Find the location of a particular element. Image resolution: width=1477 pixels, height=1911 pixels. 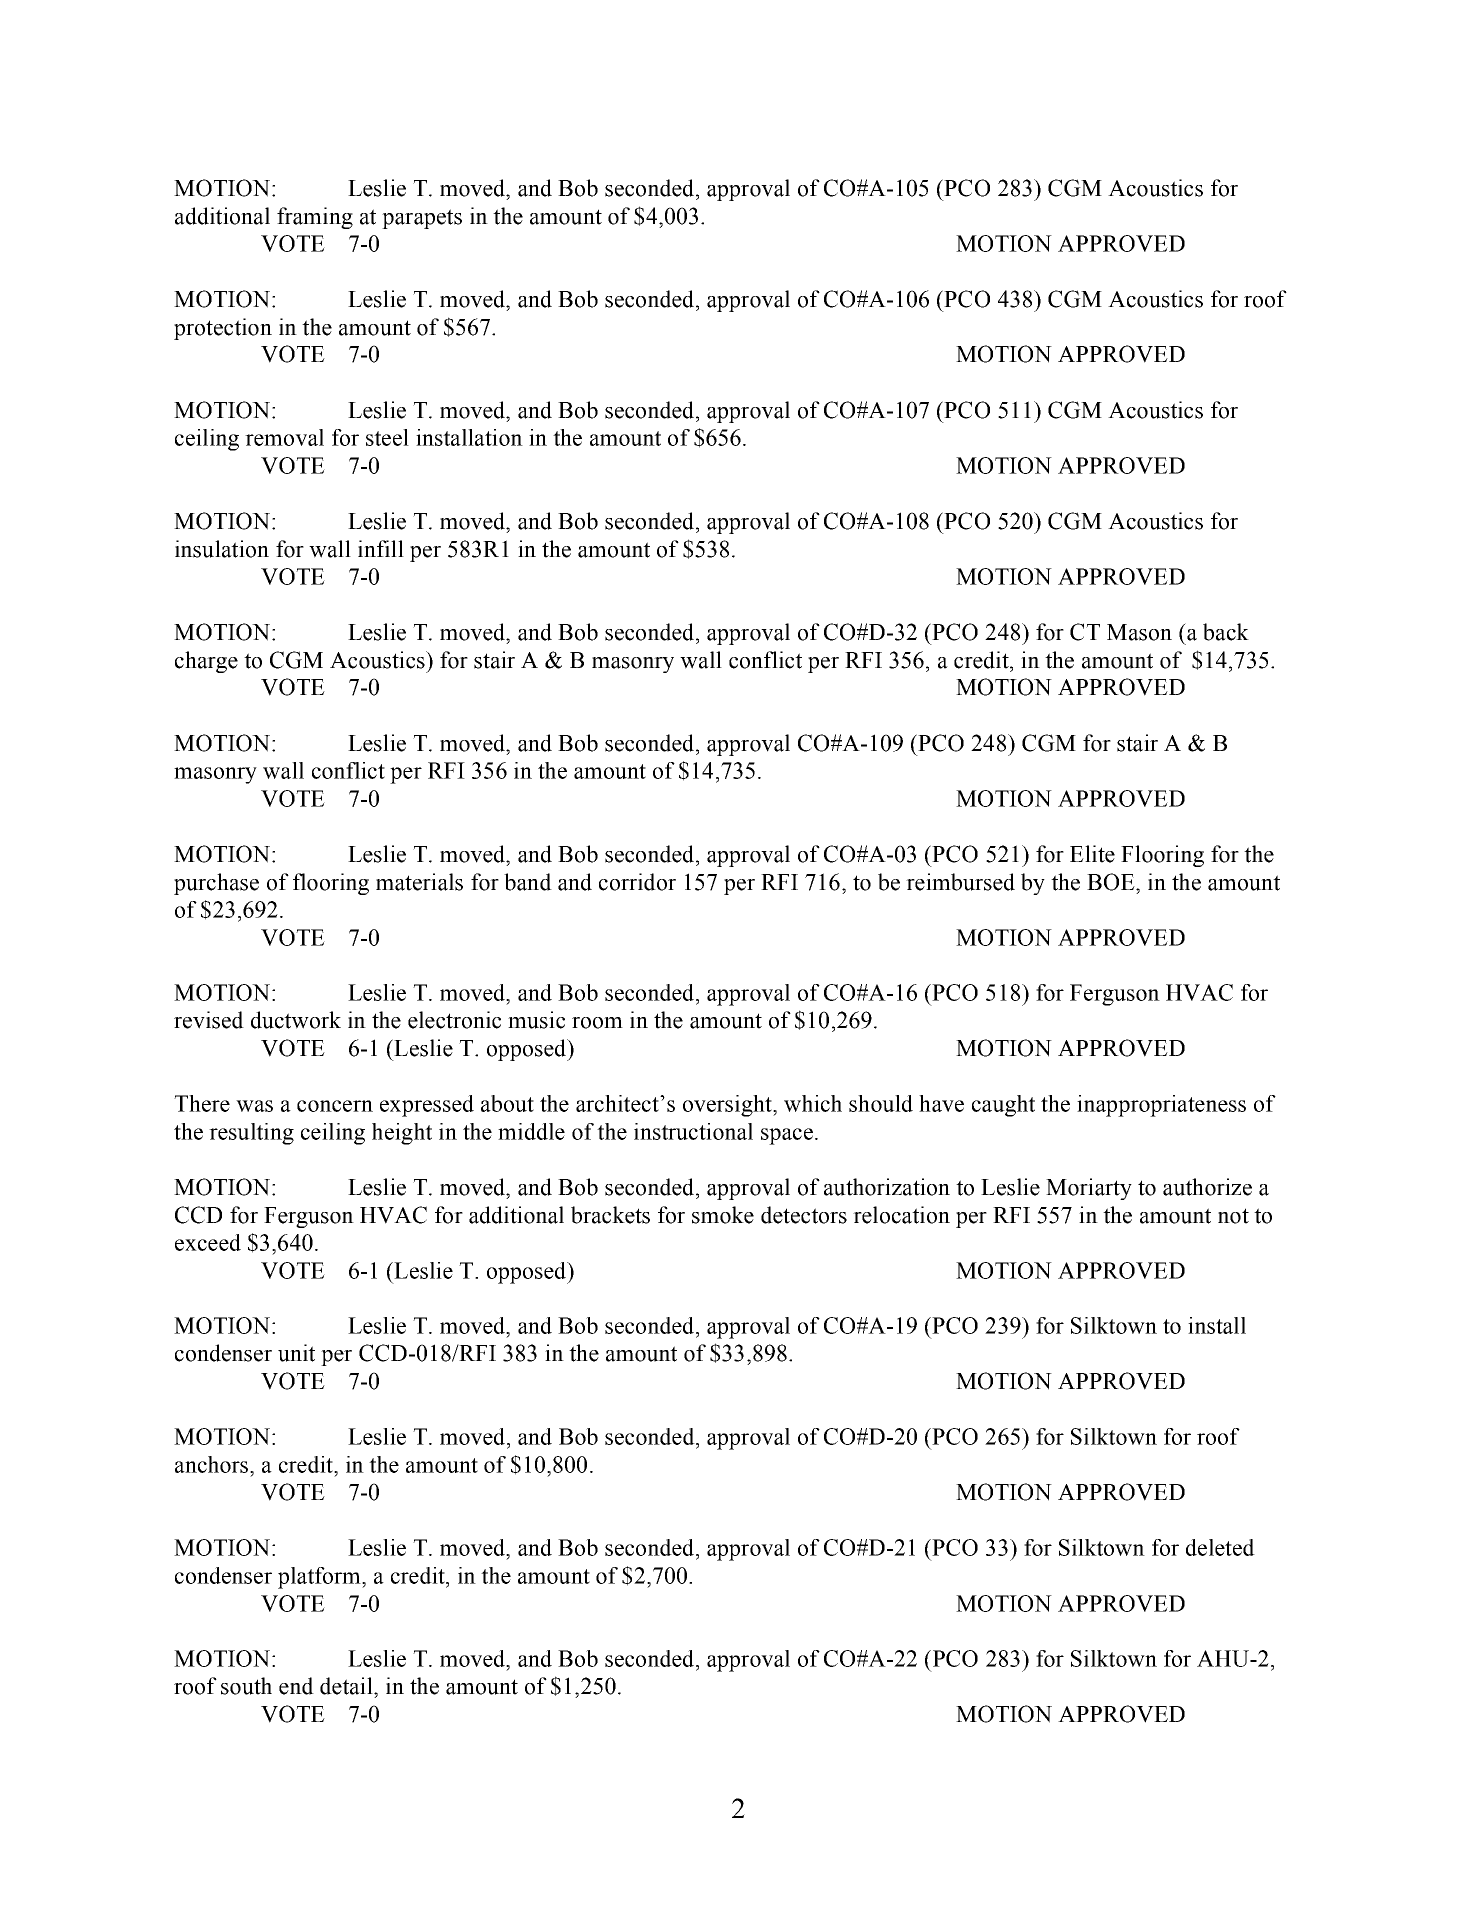

back is located at coordinates (1226, 632).
